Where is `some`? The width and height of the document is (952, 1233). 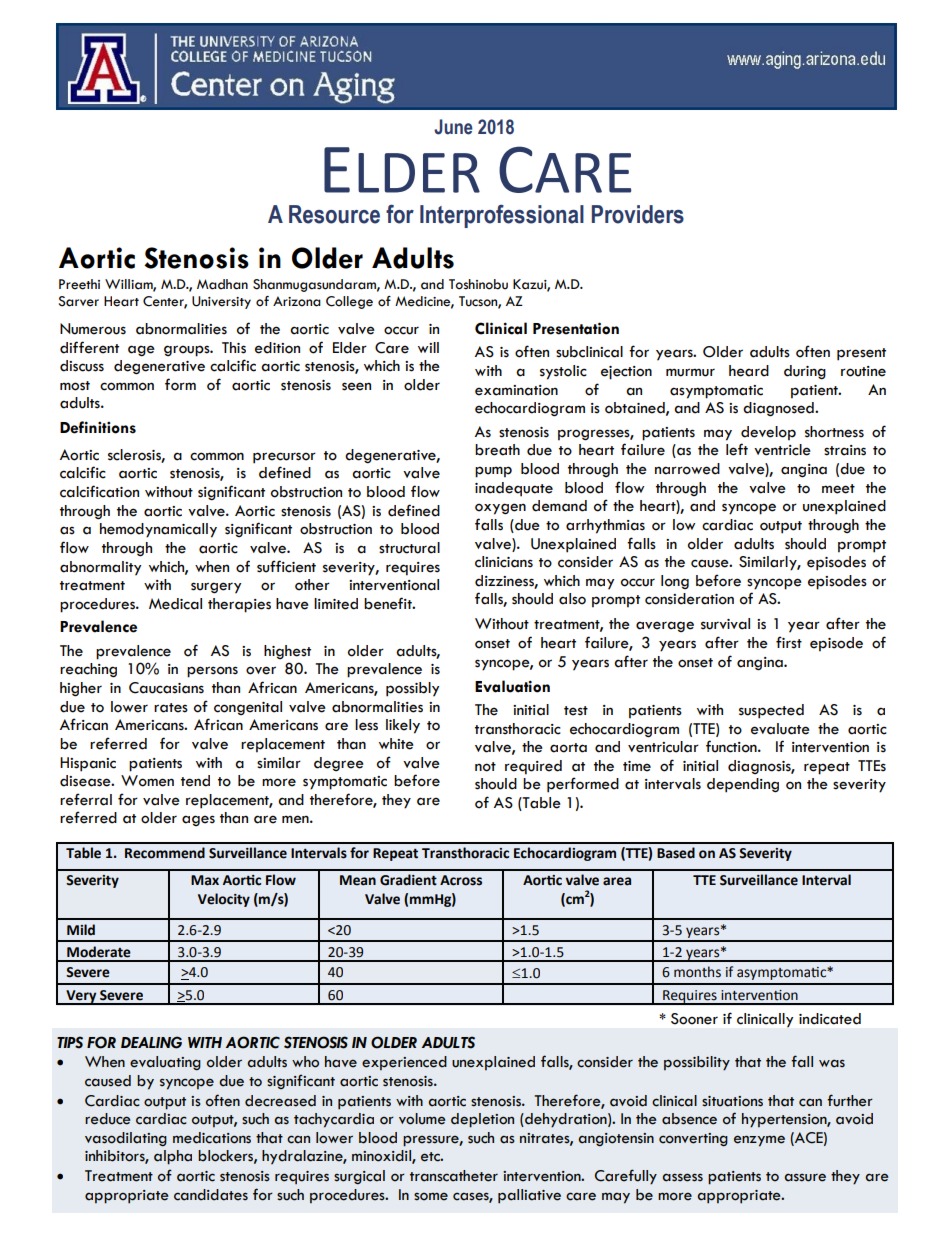
some is located at coordinates (431, 1196).
